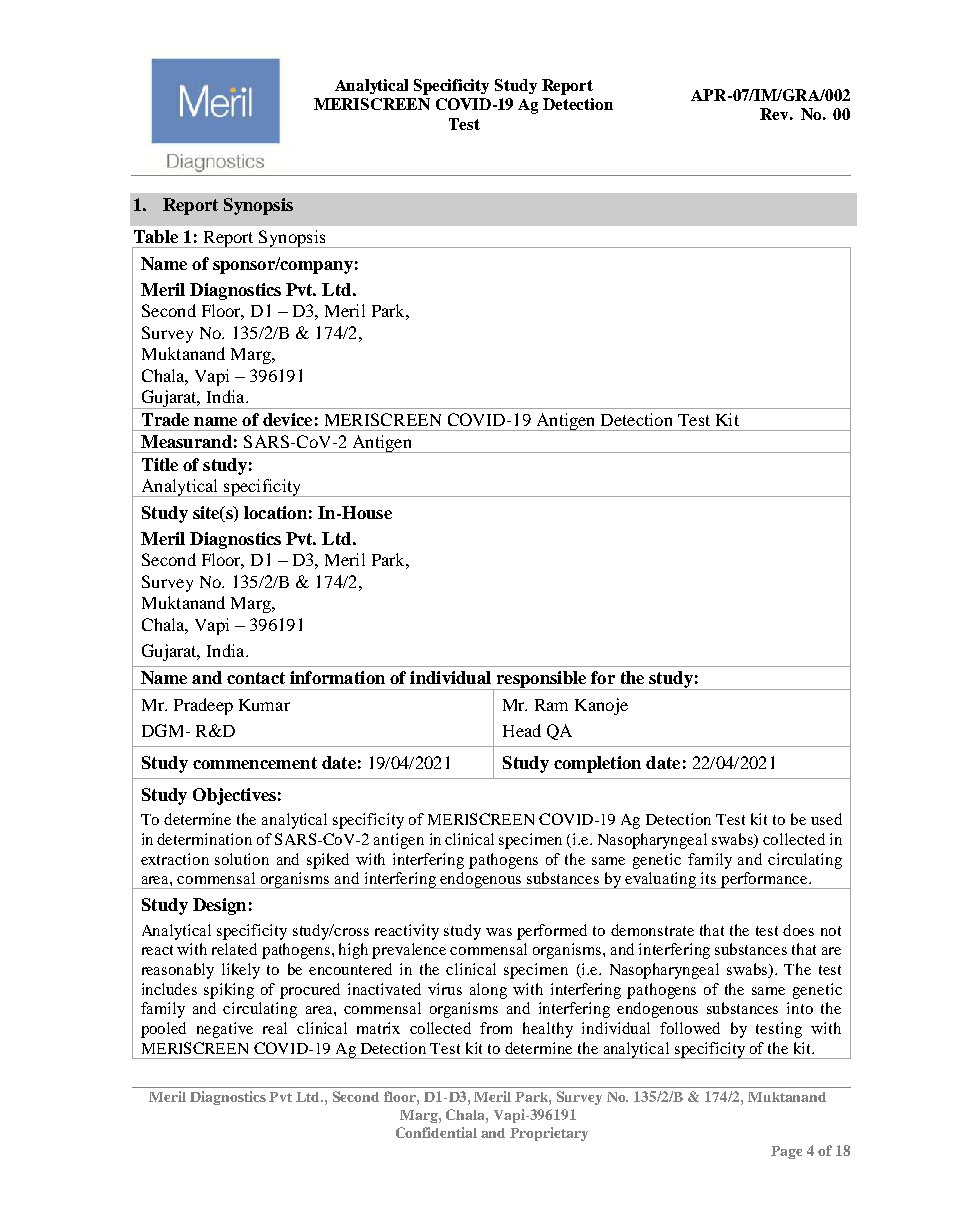 This document has width=954, height=1232. I want to click on negative, so click(225, 1030).
